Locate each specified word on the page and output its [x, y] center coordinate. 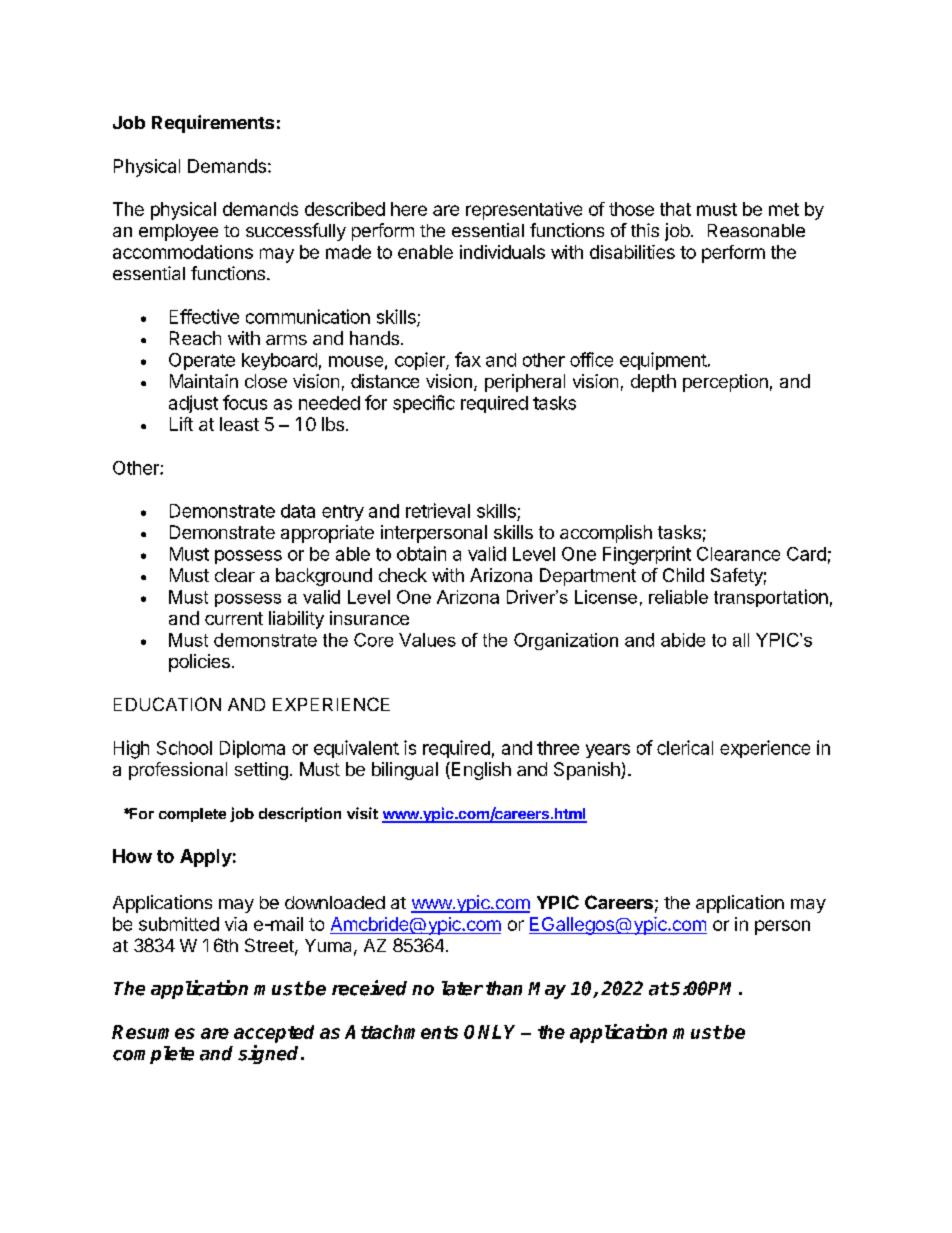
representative [524, 211]
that [675, 209]
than [504, 988]
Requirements [213, 124]
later [462, 988]
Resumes [153, 1032]
